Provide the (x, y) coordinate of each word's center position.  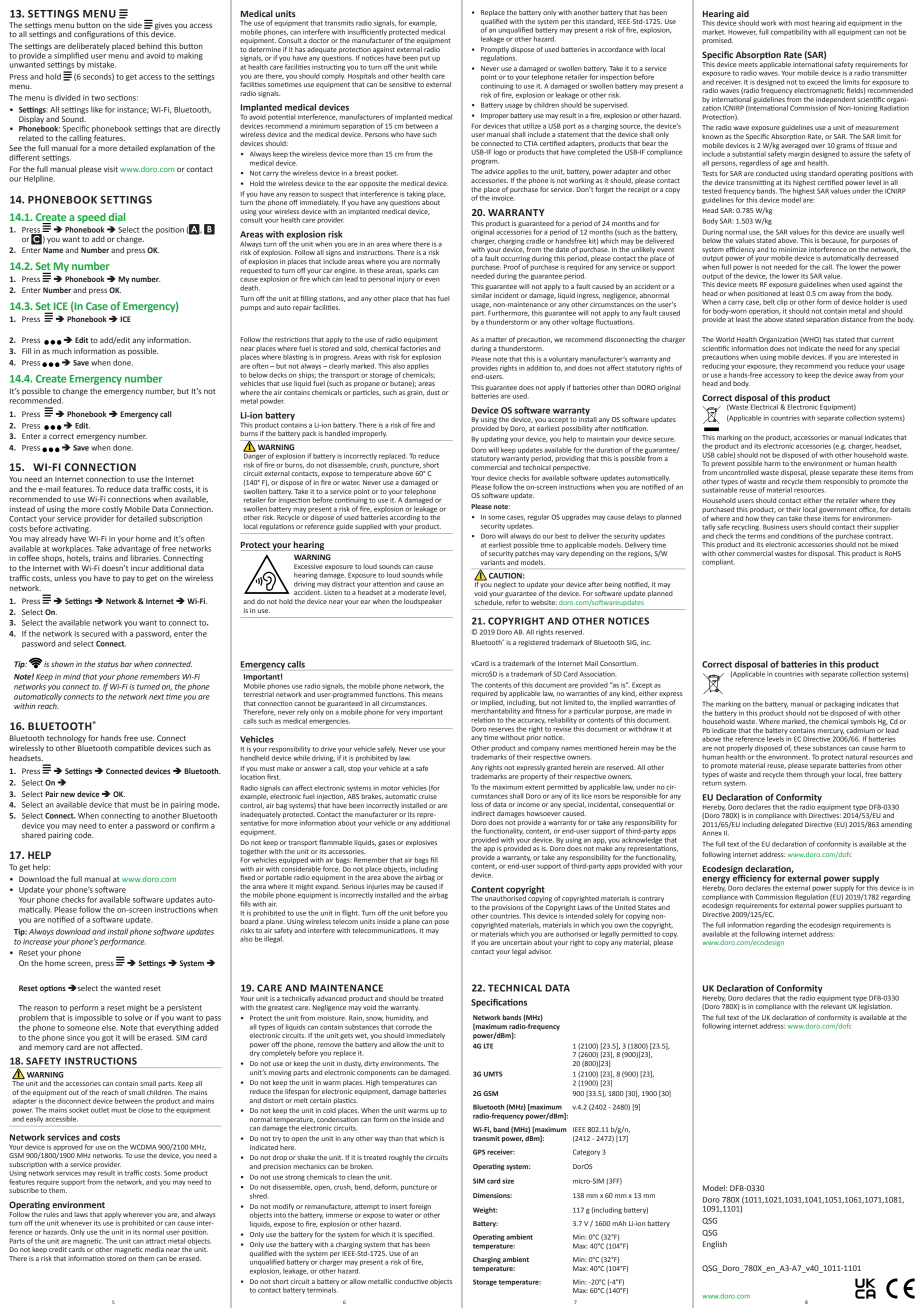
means (432, 695)
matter (496, 339)
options (53, 989)
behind (150, 46)
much (62, 351)
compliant (718, 562)
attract (156, 1241)
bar (126, 664)
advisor (540, 951)
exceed (818, 82)
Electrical (764, 407)
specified (419, 1235)
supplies (851, 905)
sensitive (402, 84)
